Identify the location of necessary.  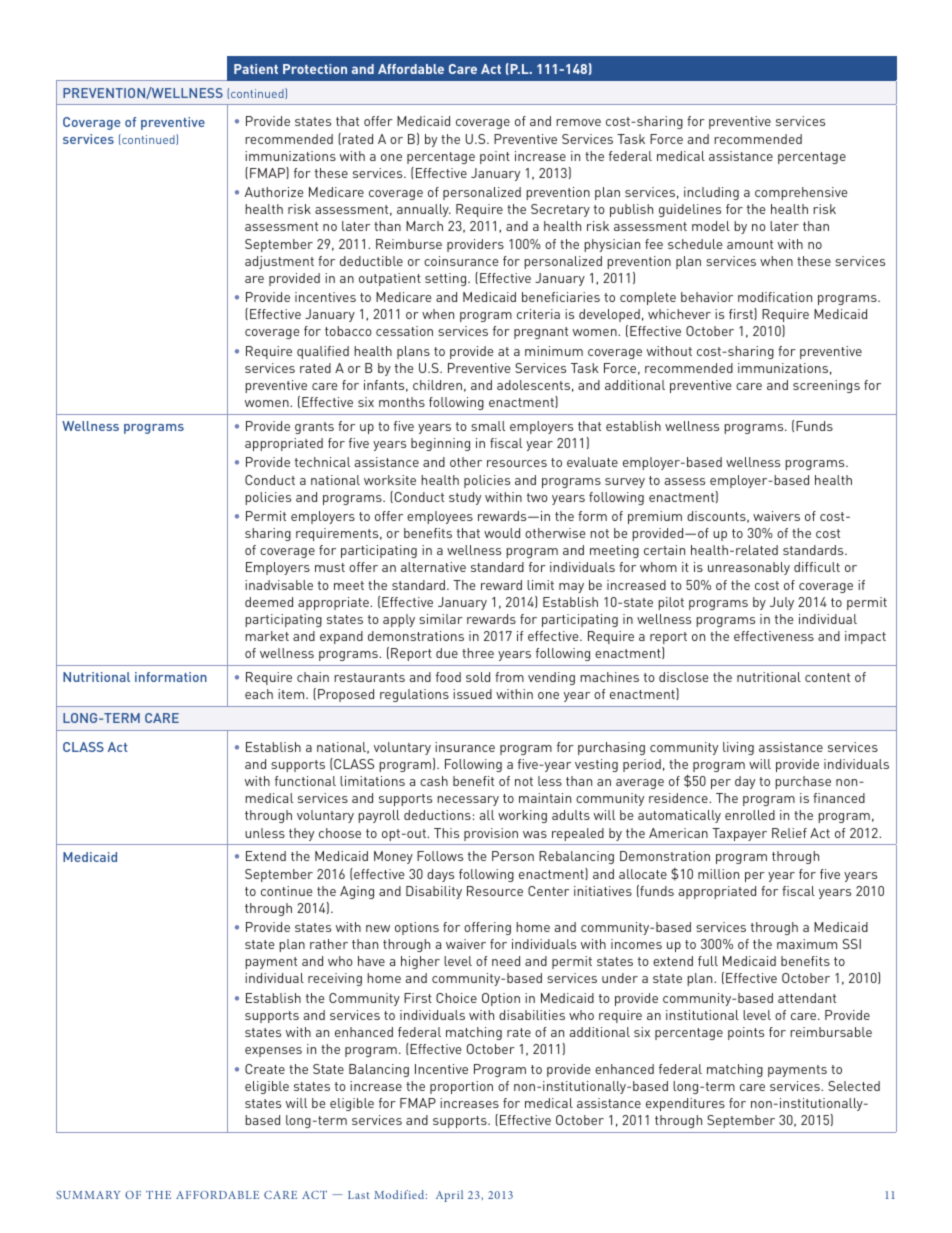
(468, 801).
